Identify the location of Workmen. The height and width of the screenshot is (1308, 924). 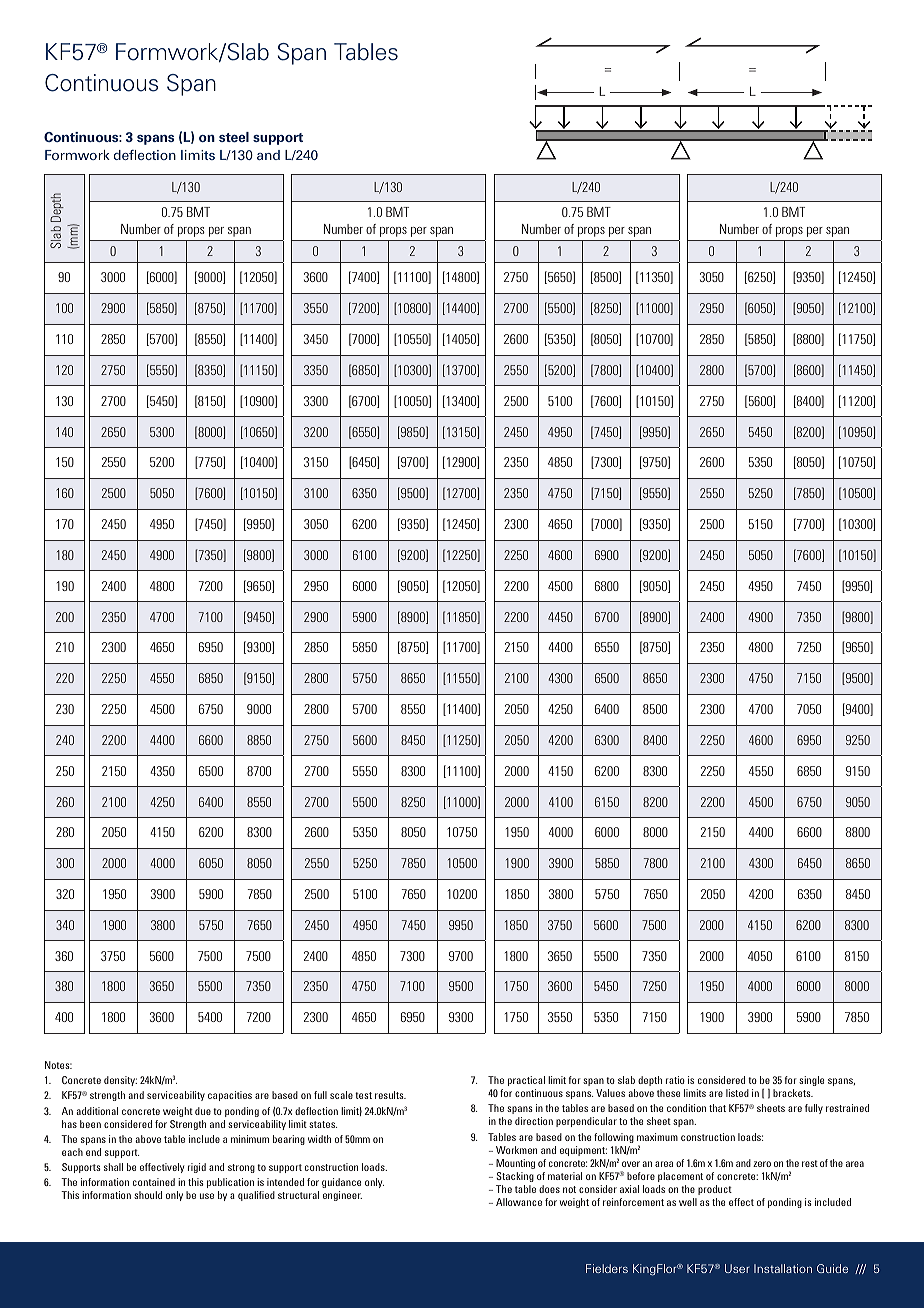
(516, 1150).
